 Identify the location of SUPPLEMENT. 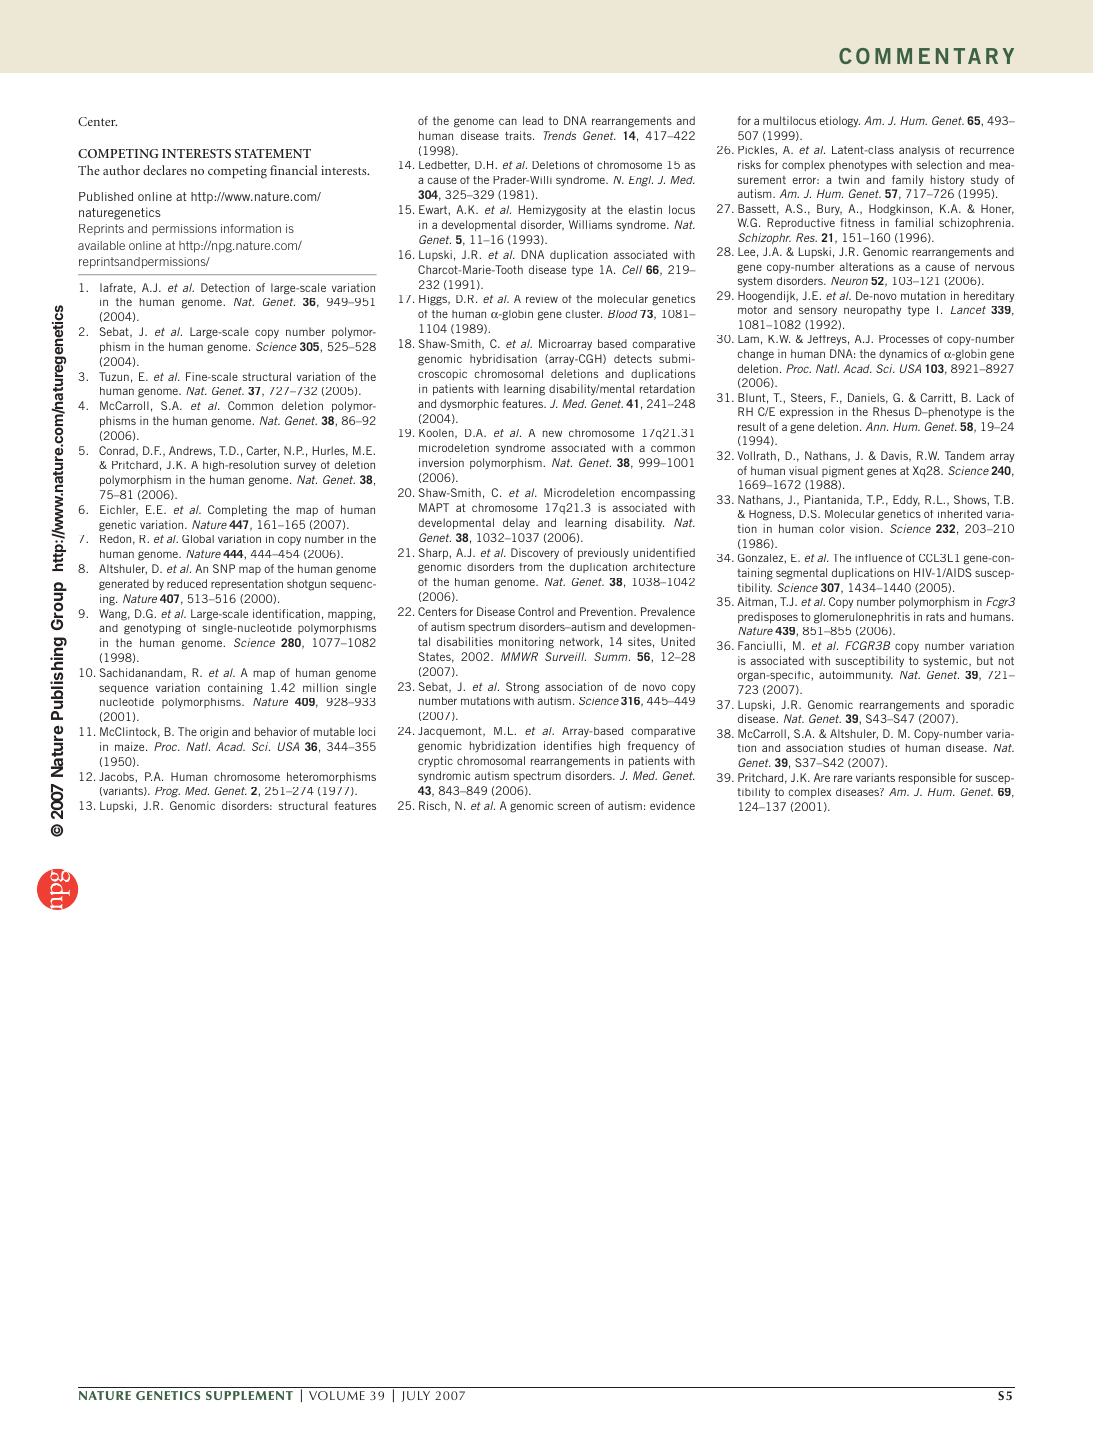
(249, 1395).
